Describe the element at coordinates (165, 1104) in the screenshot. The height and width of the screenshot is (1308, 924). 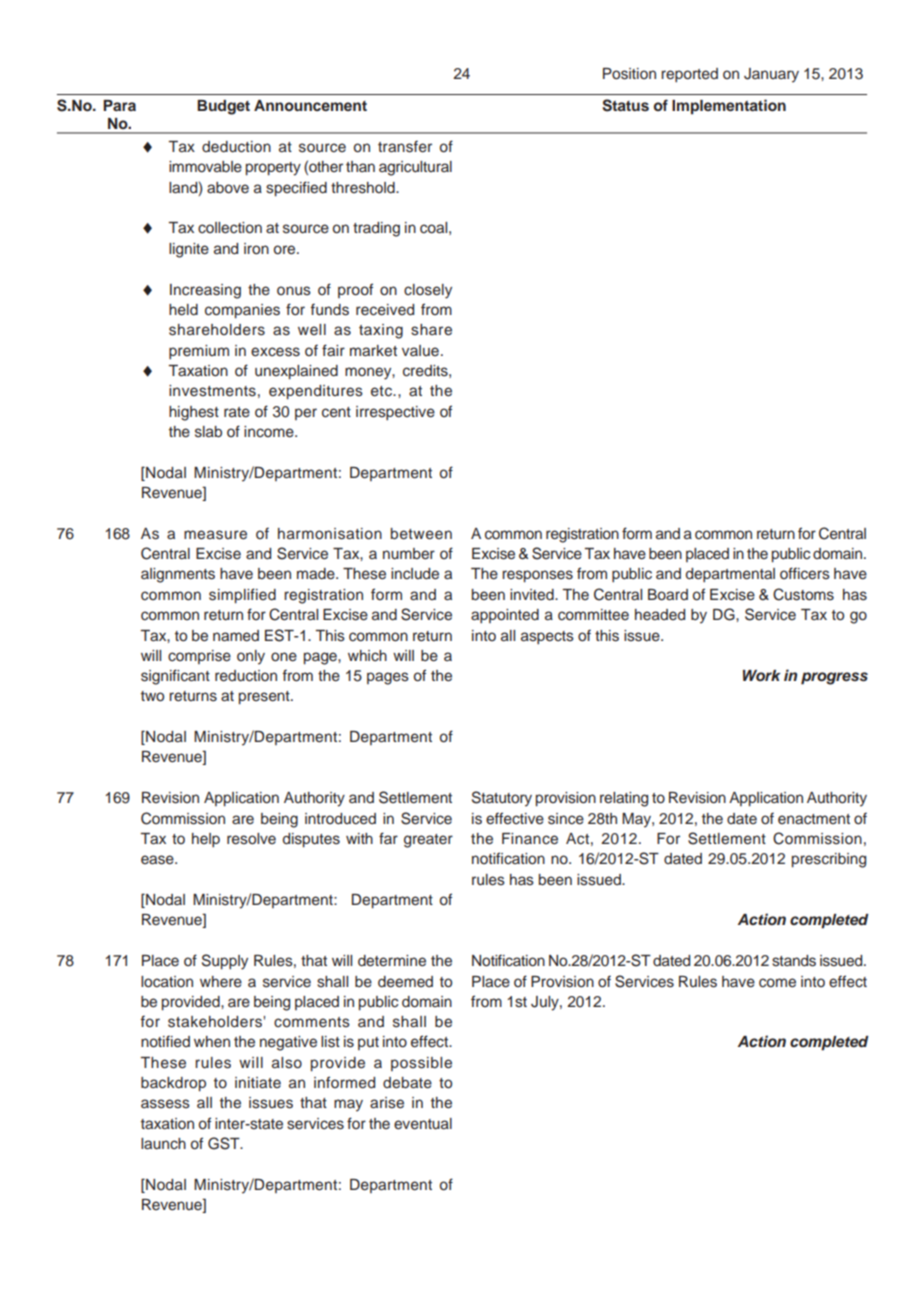
I see `assess` at that location.
